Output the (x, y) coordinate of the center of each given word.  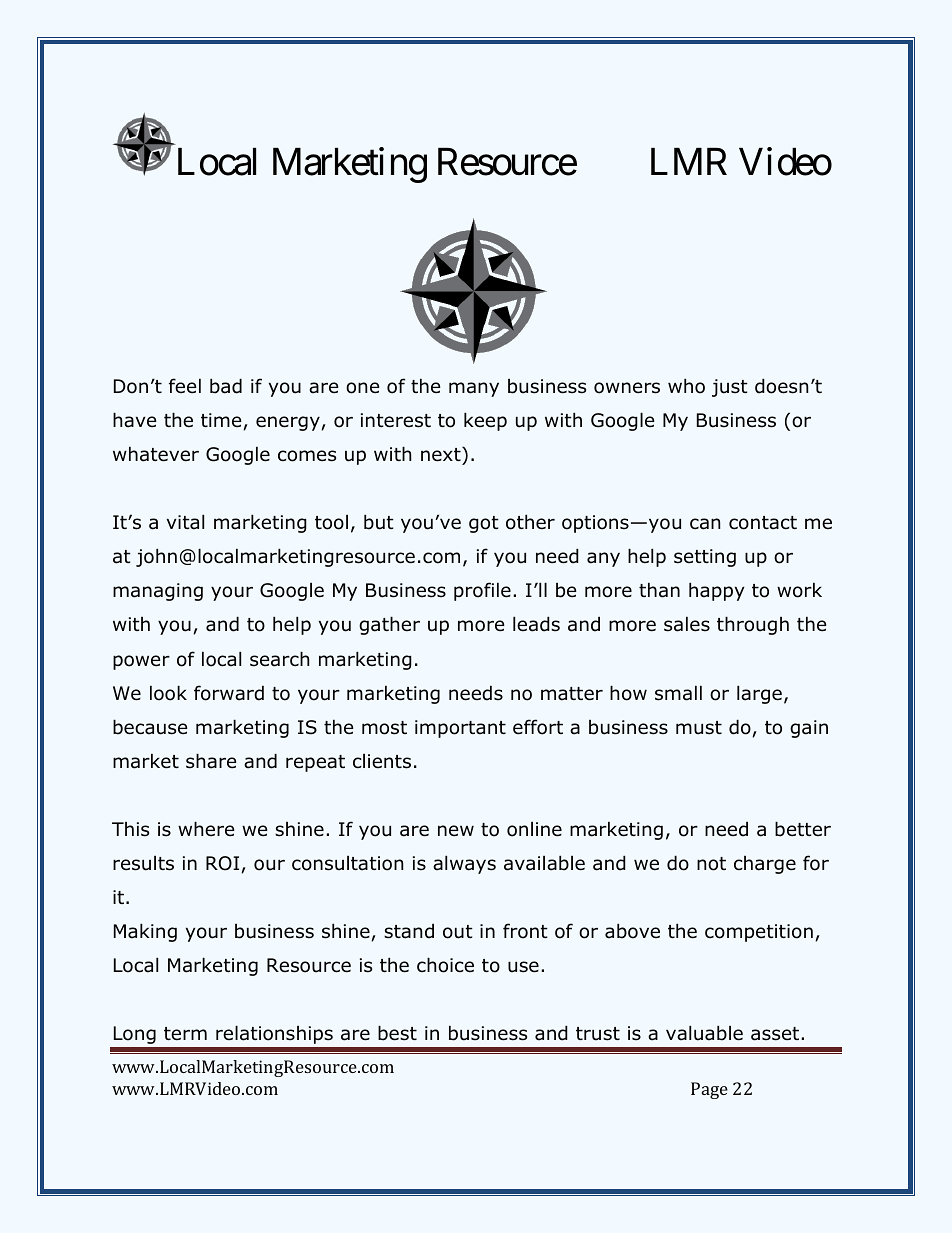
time (221, 420)
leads (536, 624)
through (753, 625)
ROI (222, 863)
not (711, 864)
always (464, 864)
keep (485, 421)
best (397, 1033)
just (730, 388)
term (185, 1034)
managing (158, 592)
